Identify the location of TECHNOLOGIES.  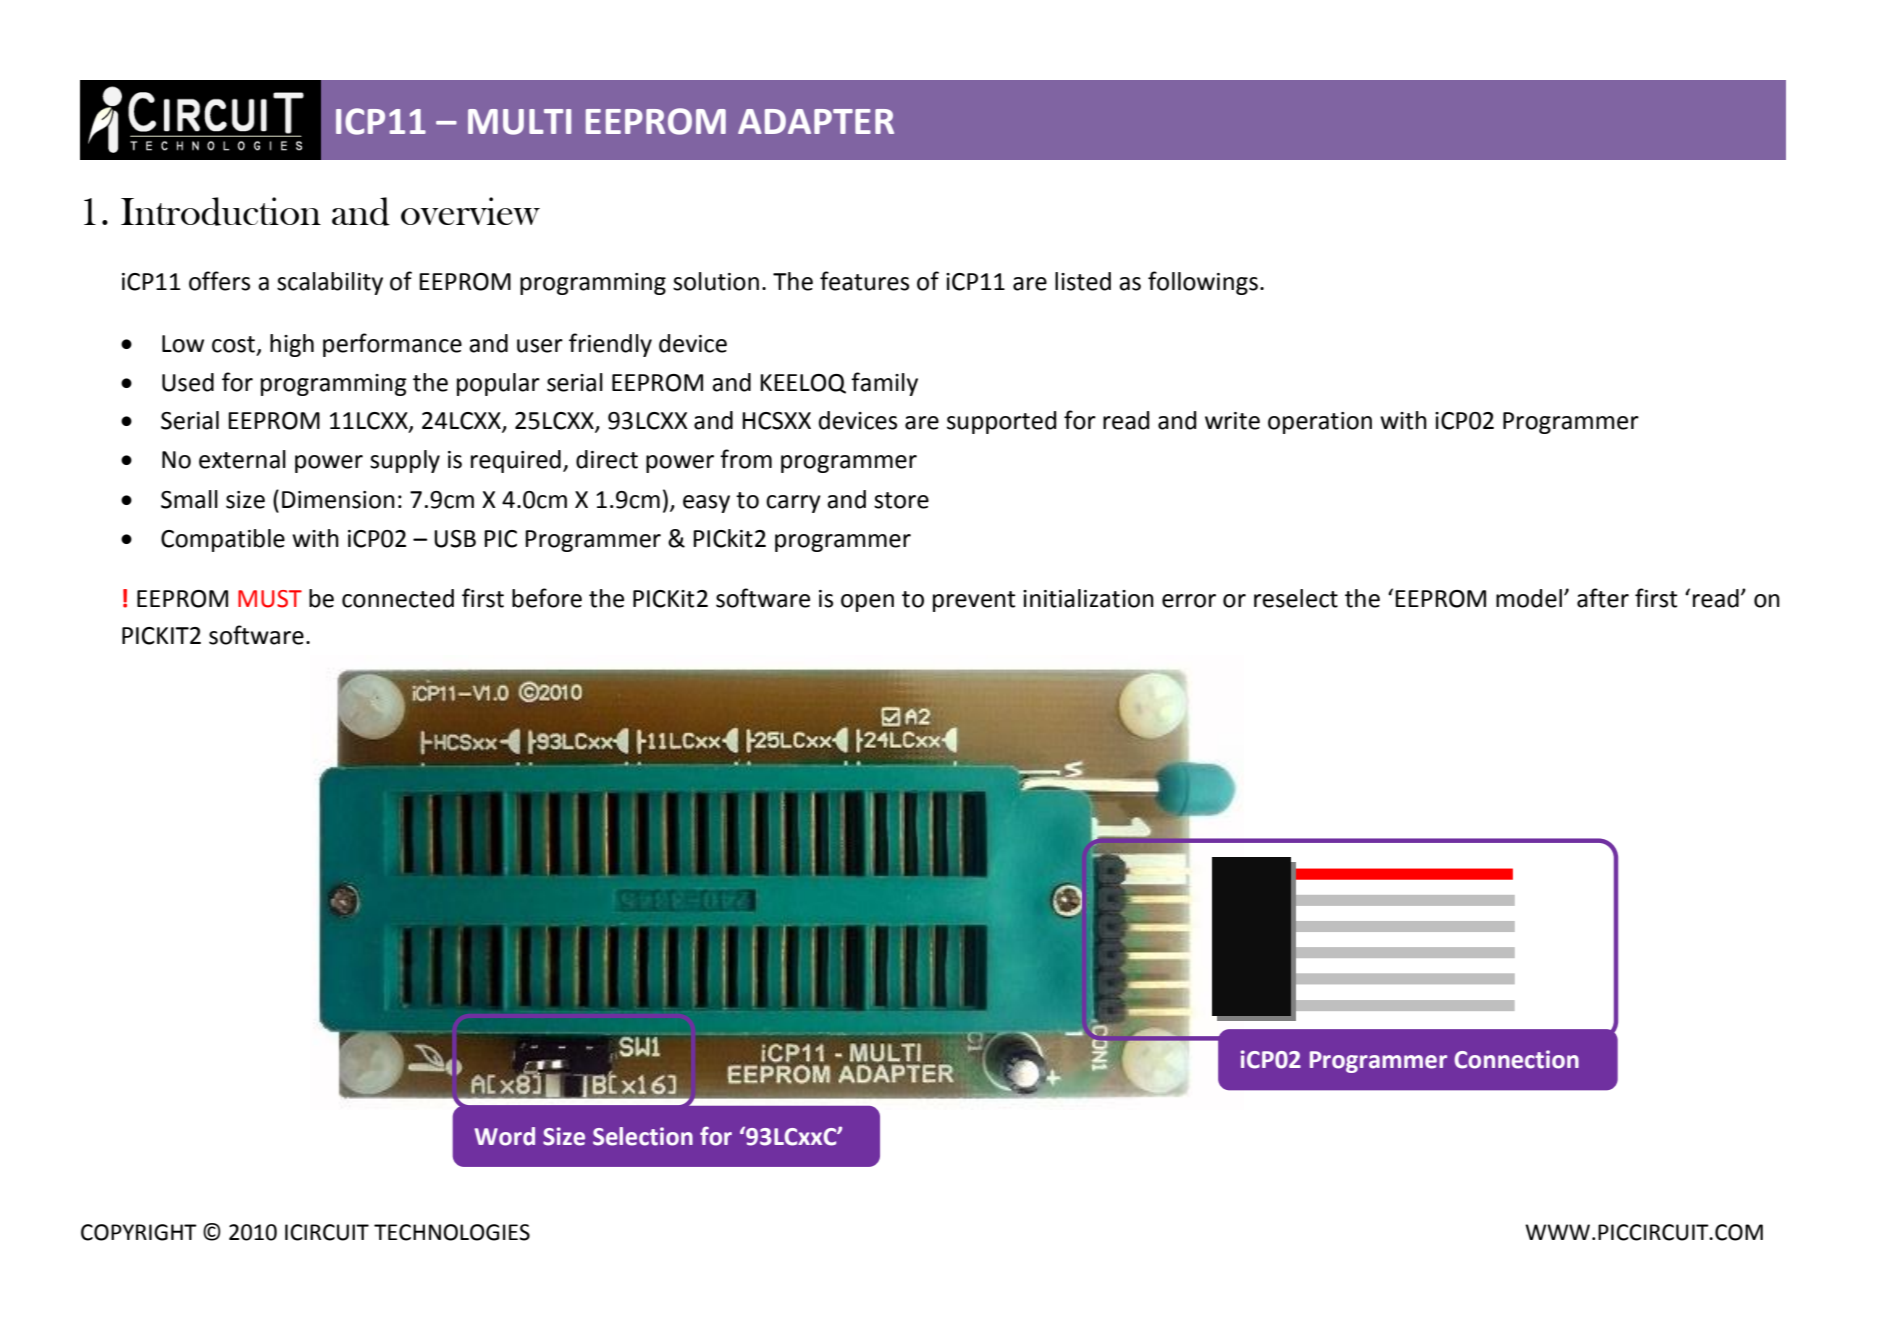
(452, 1232).
